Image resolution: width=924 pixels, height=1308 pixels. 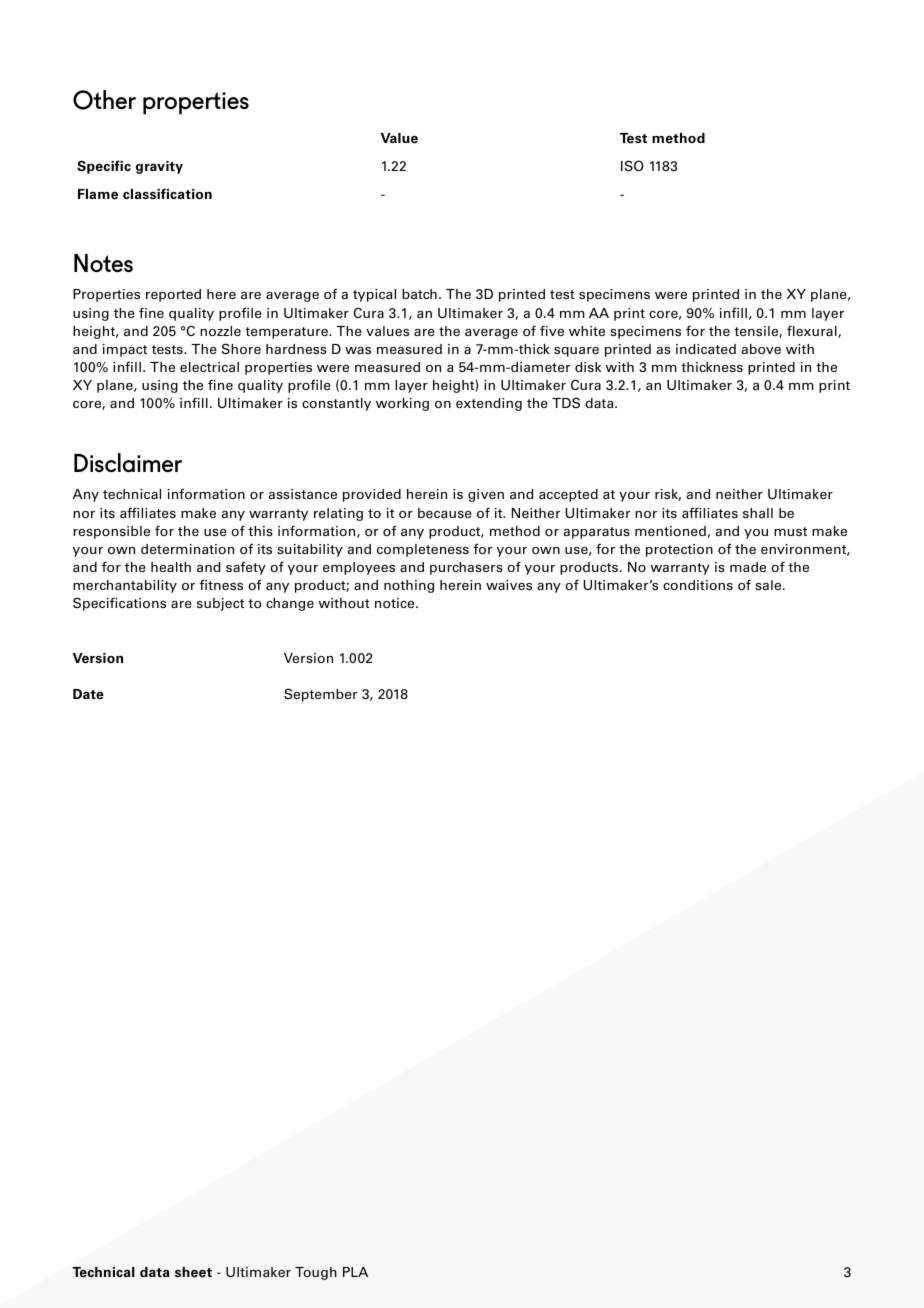 I want to click on notice, so click(x=396, y=603).
